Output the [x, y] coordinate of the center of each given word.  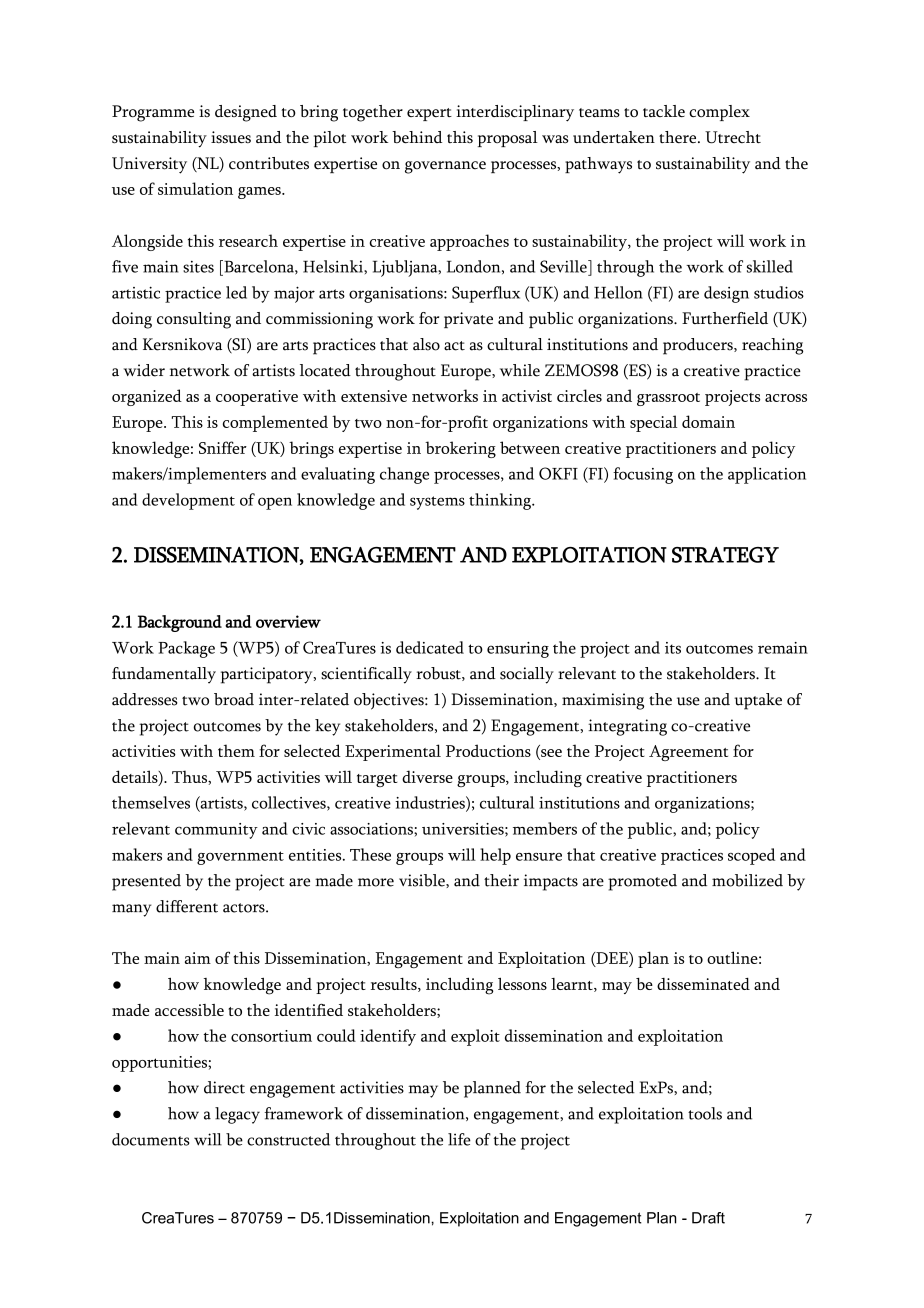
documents [150, 1139]
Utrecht [733, 137]
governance [445, 167]
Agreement [688, 753]
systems [437, 503]
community [216, 831]
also [426, 344]
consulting [194, 320]
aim [198, 958]
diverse [427, 776]
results [395, 985]
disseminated [703, 984]
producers [699, 346]
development [188, 501]
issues [231, 137]
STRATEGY [725, 555]
